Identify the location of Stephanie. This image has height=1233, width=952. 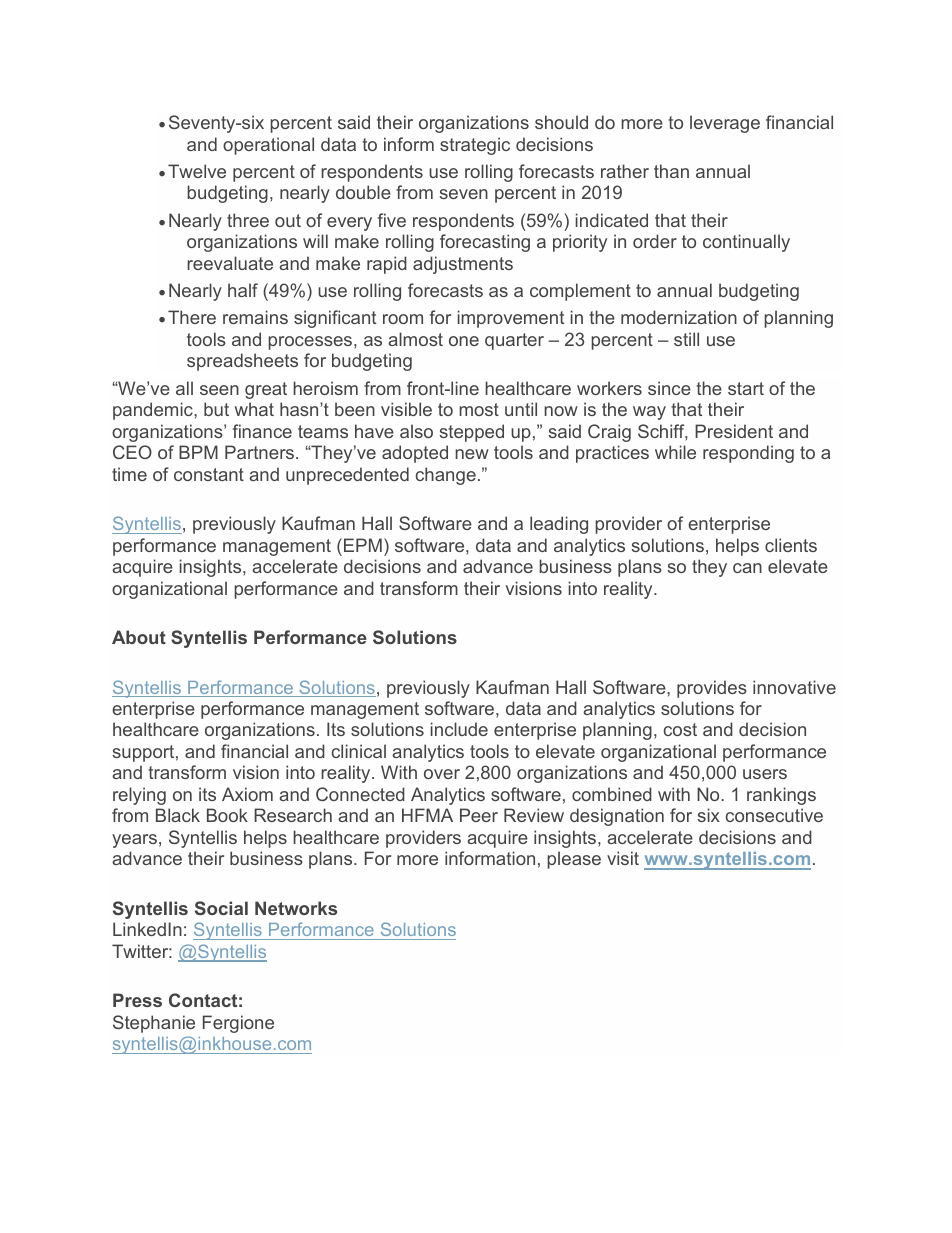
(154, 1024).
